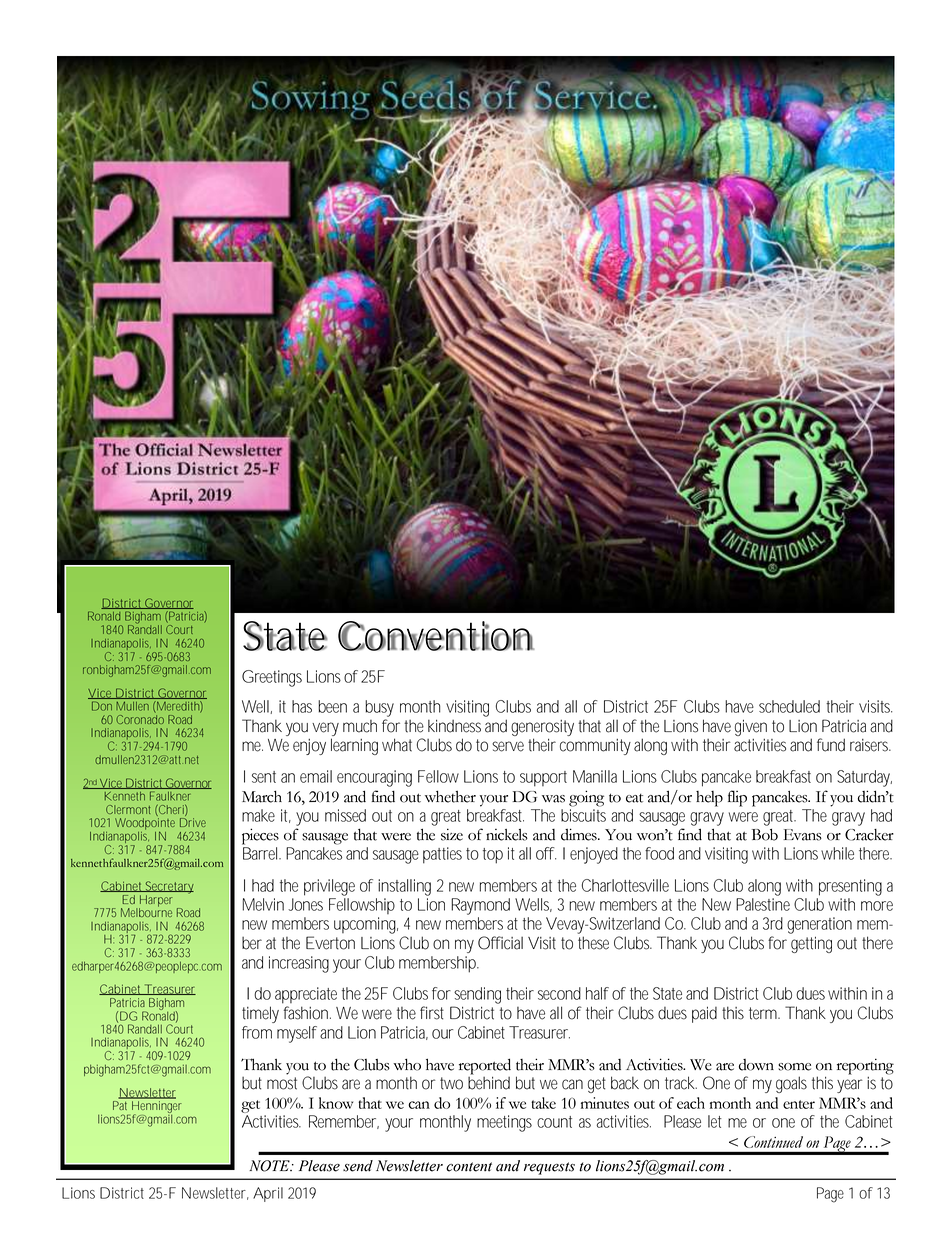  What do you see at coordinates (480, 906) in the image?
I see `Raymond` at bounding box center [480, 906].
